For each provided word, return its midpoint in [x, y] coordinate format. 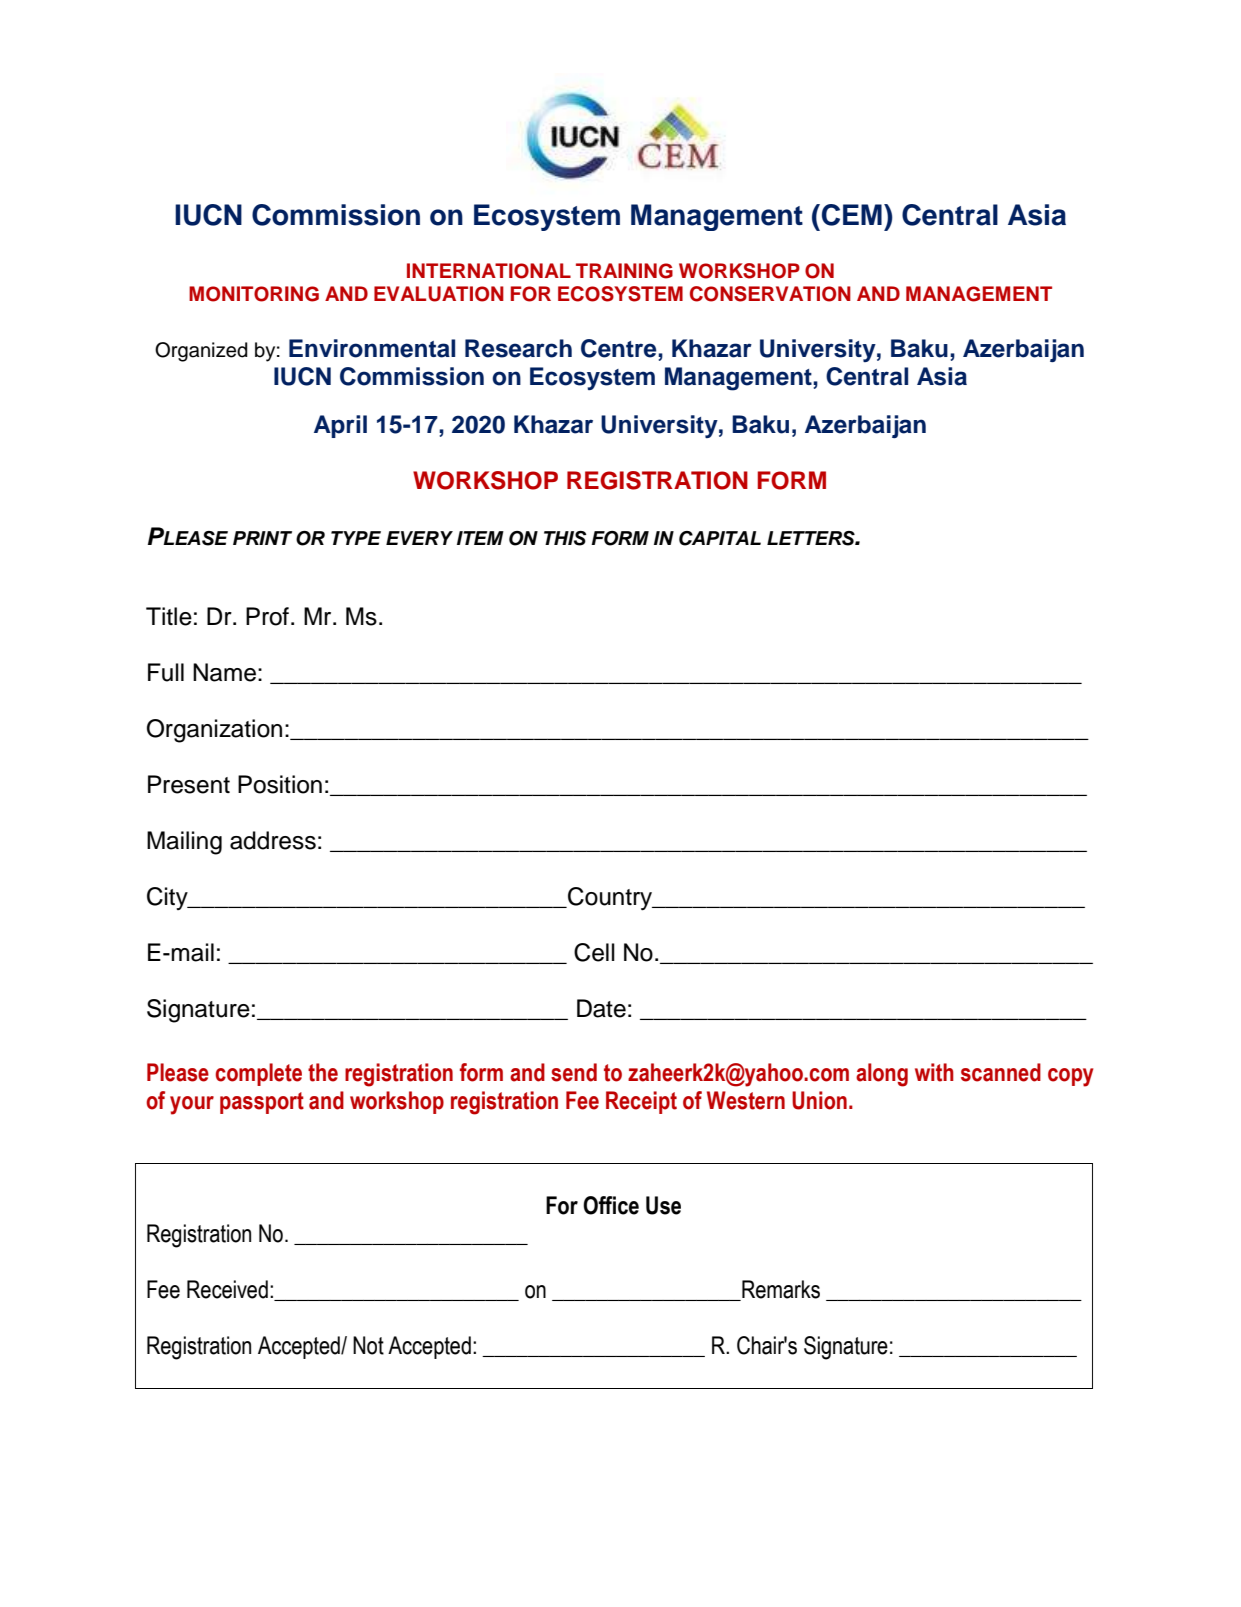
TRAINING [624, 271]
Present [189, 784]
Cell [594, 952]
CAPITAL [720, 538]
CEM [852, 215]
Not [368, 1345]
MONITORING [254, 294]
